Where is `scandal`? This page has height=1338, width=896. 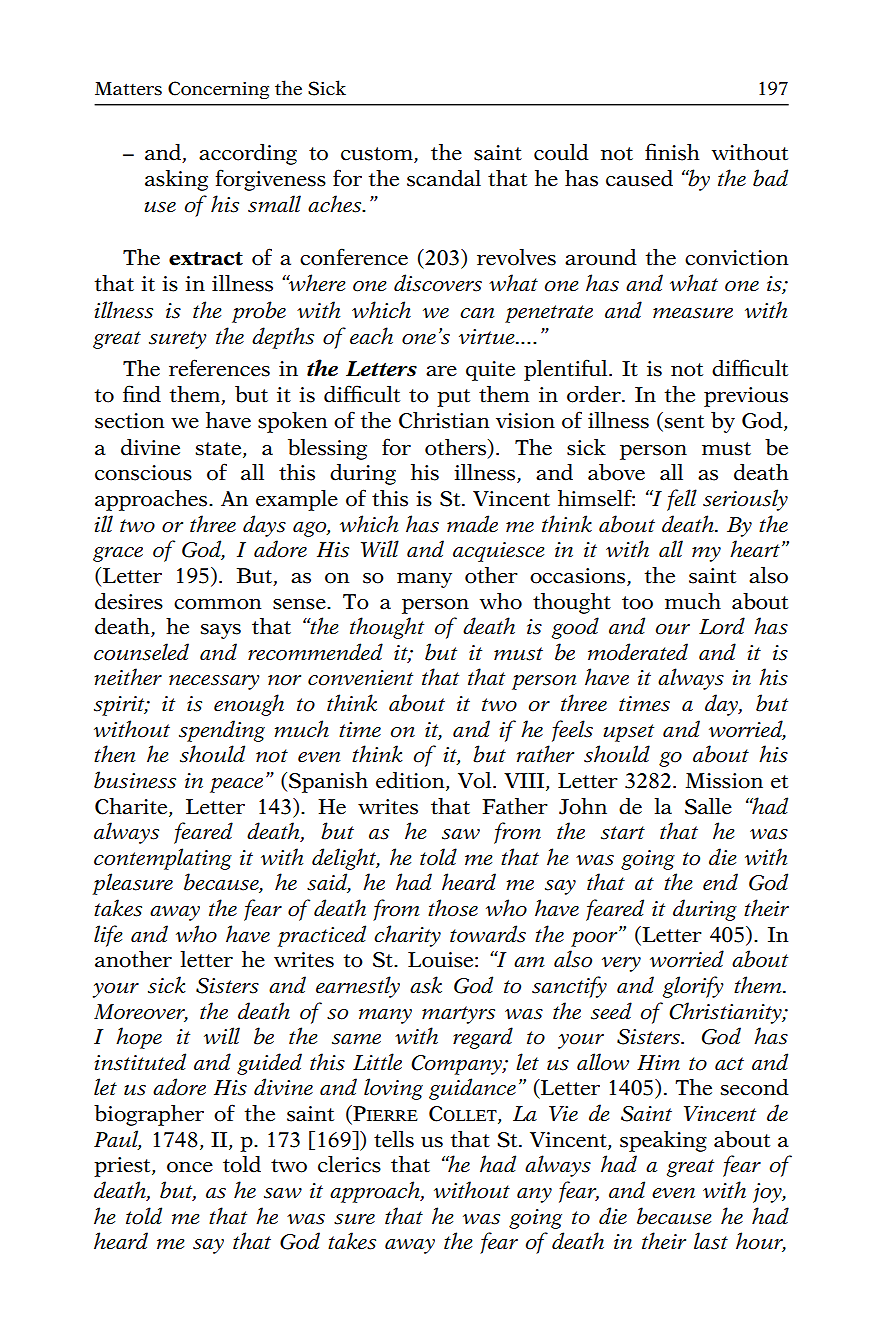 scandal is located at coordinates (444, 178).
